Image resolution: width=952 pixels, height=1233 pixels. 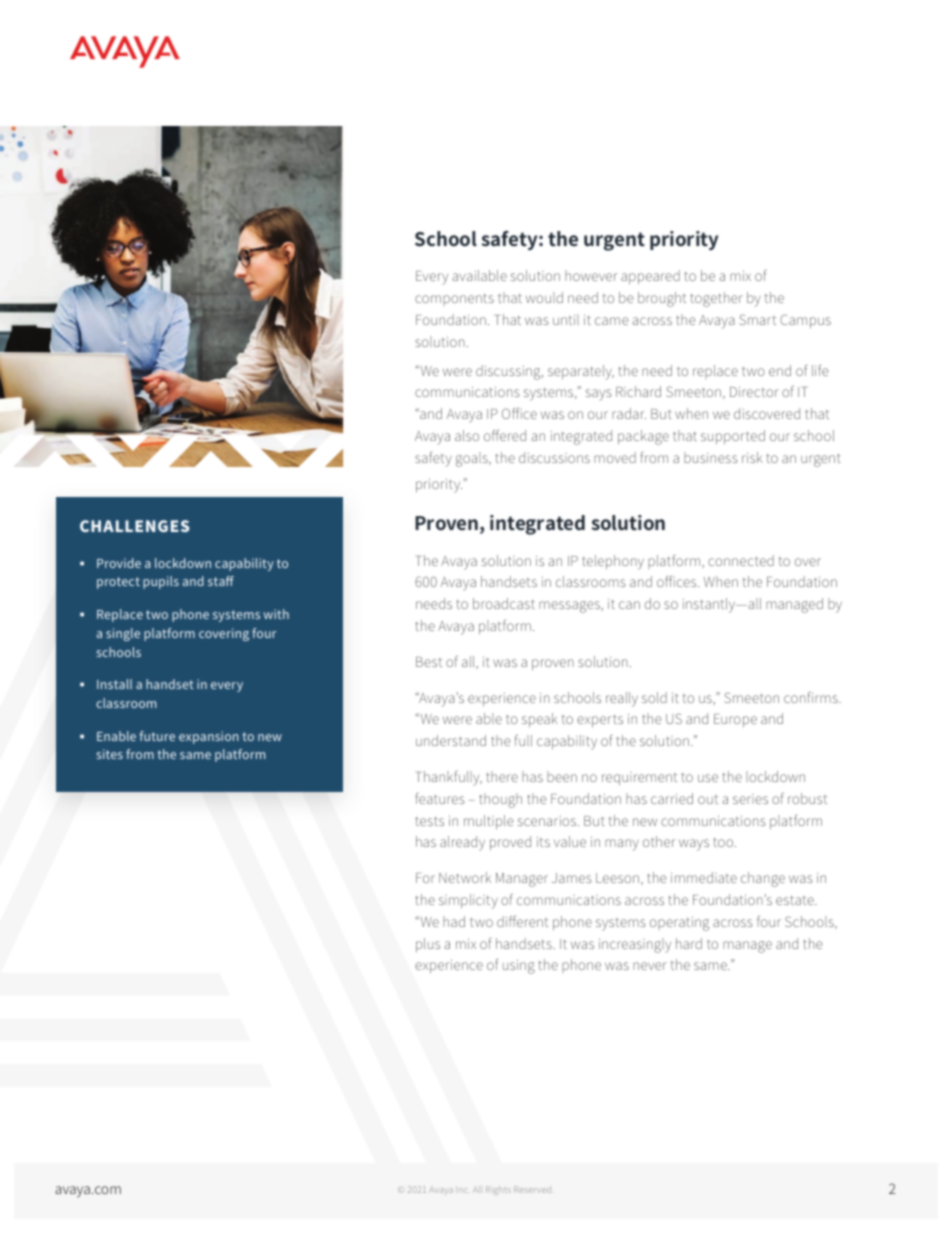 I want to click on had, so click(x=454, y=921).
